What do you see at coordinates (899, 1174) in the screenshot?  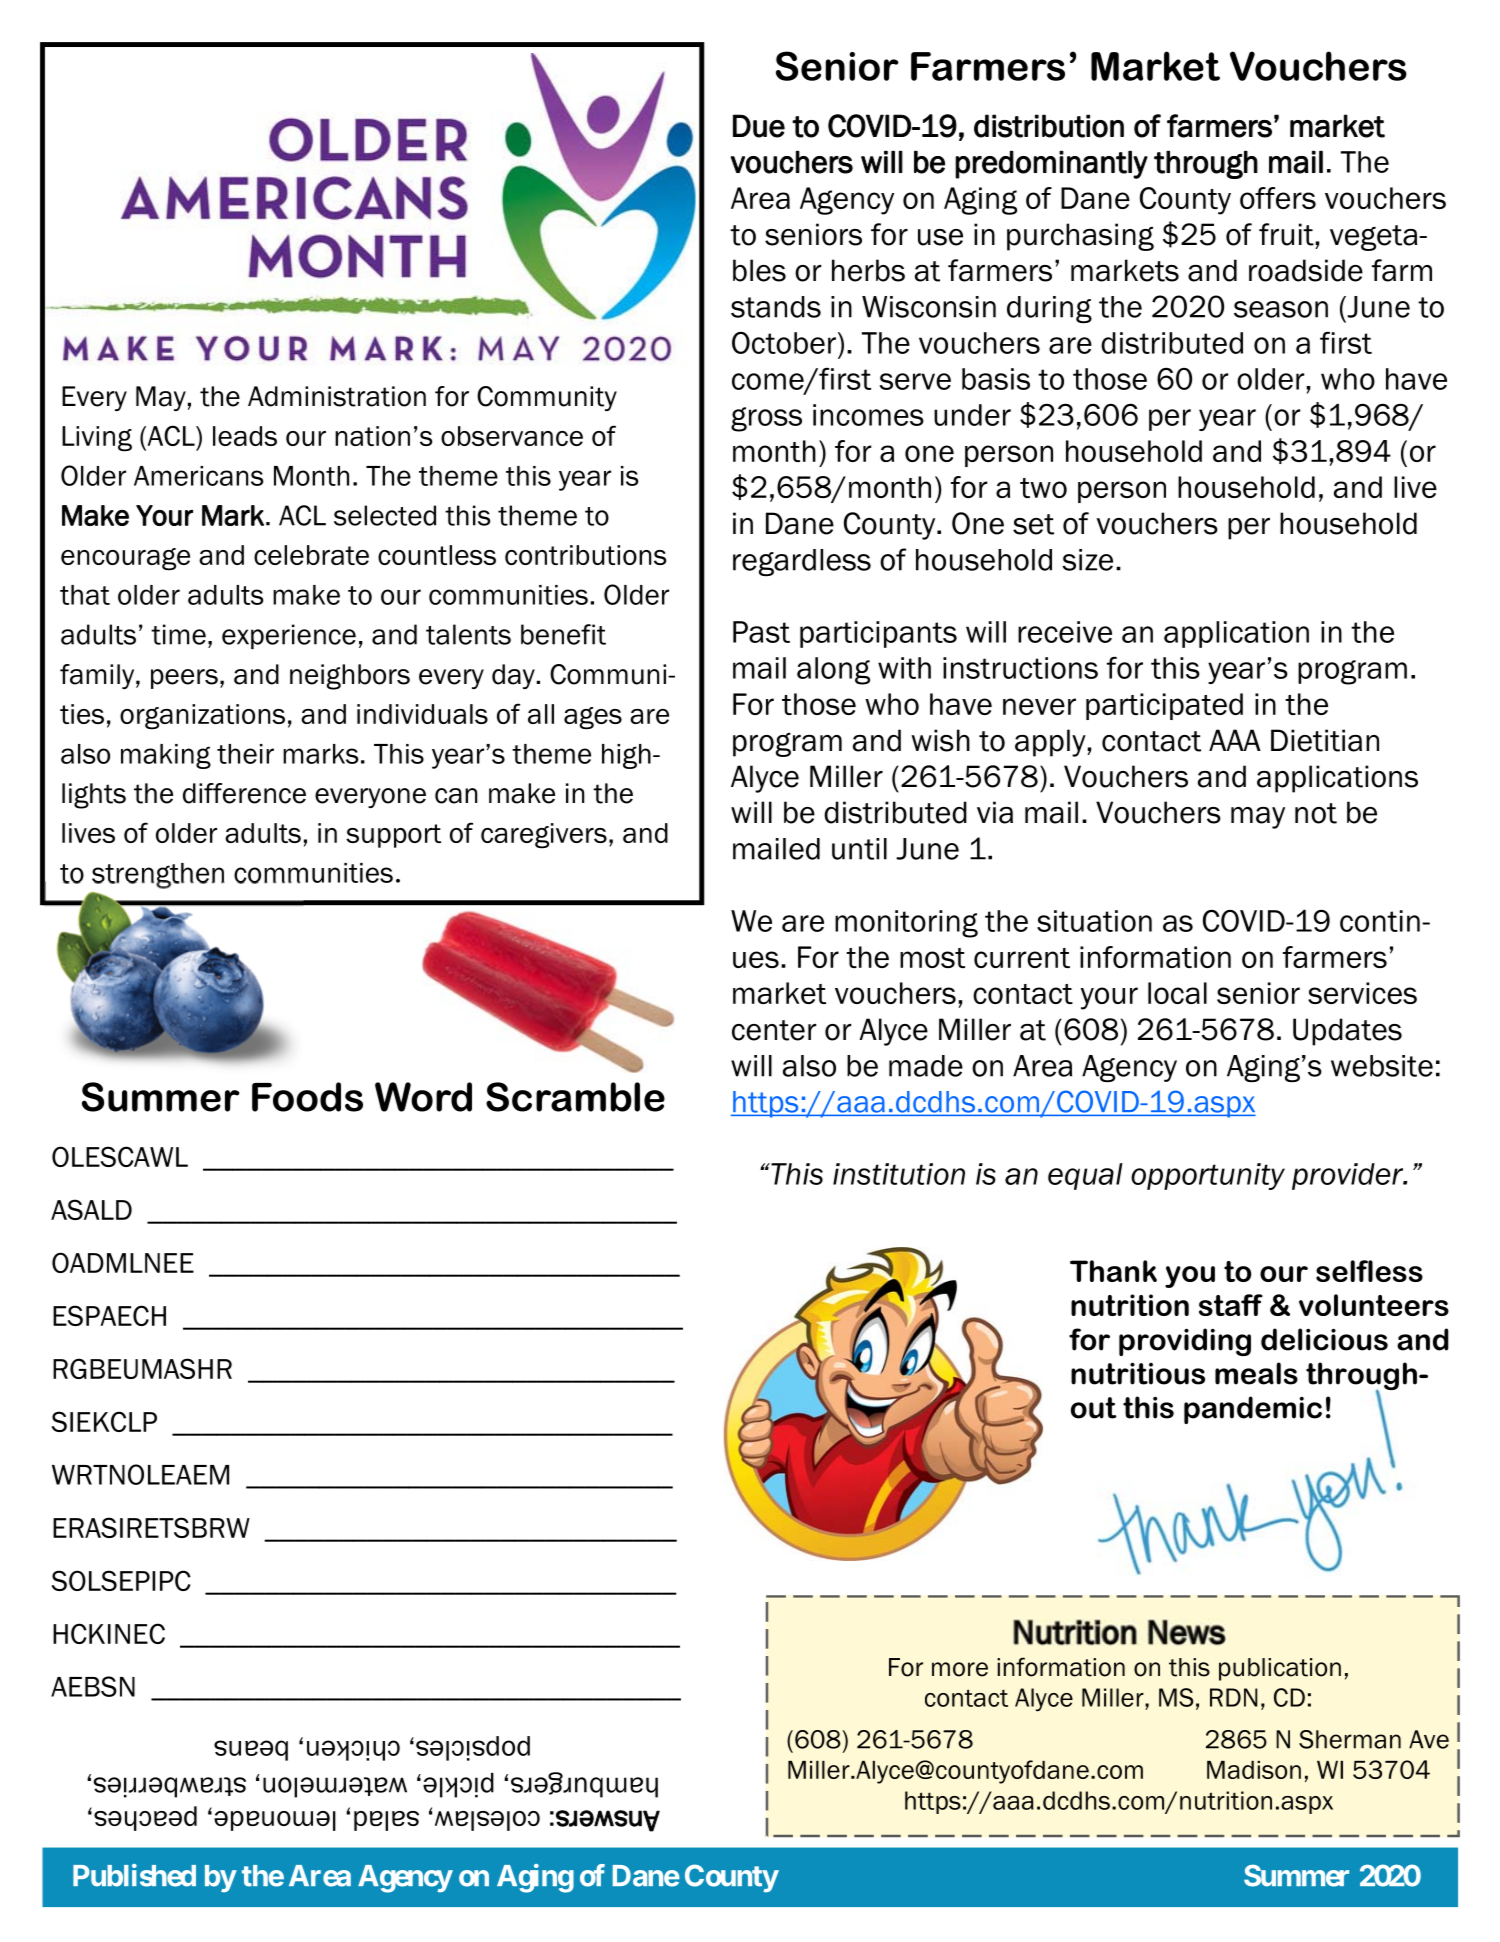 I see `institution` at bounding box center [899, 1174].
